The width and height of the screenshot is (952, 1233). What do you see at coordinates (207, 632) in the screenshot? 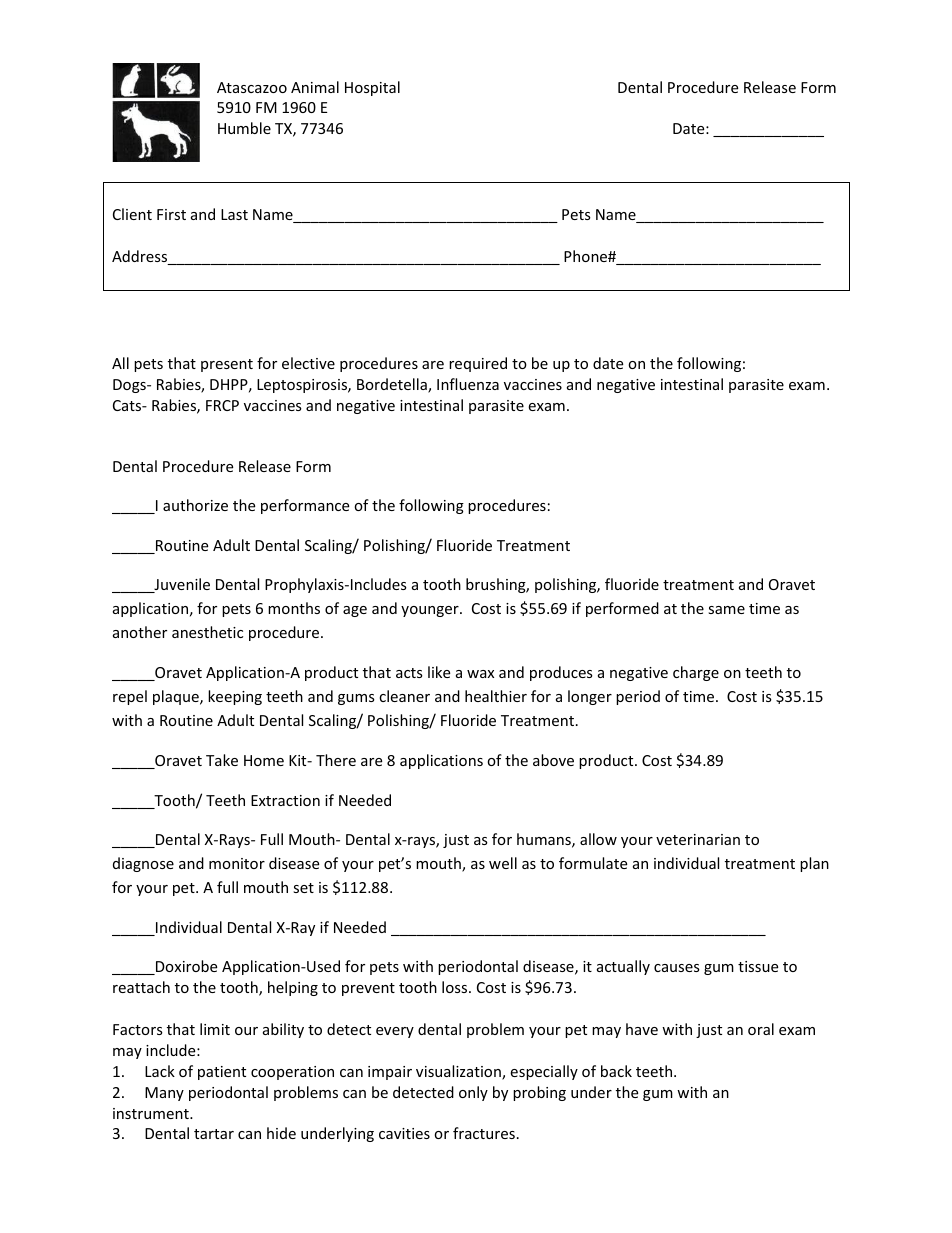
I see `anesthetic` at bounding box center [207, 632].
